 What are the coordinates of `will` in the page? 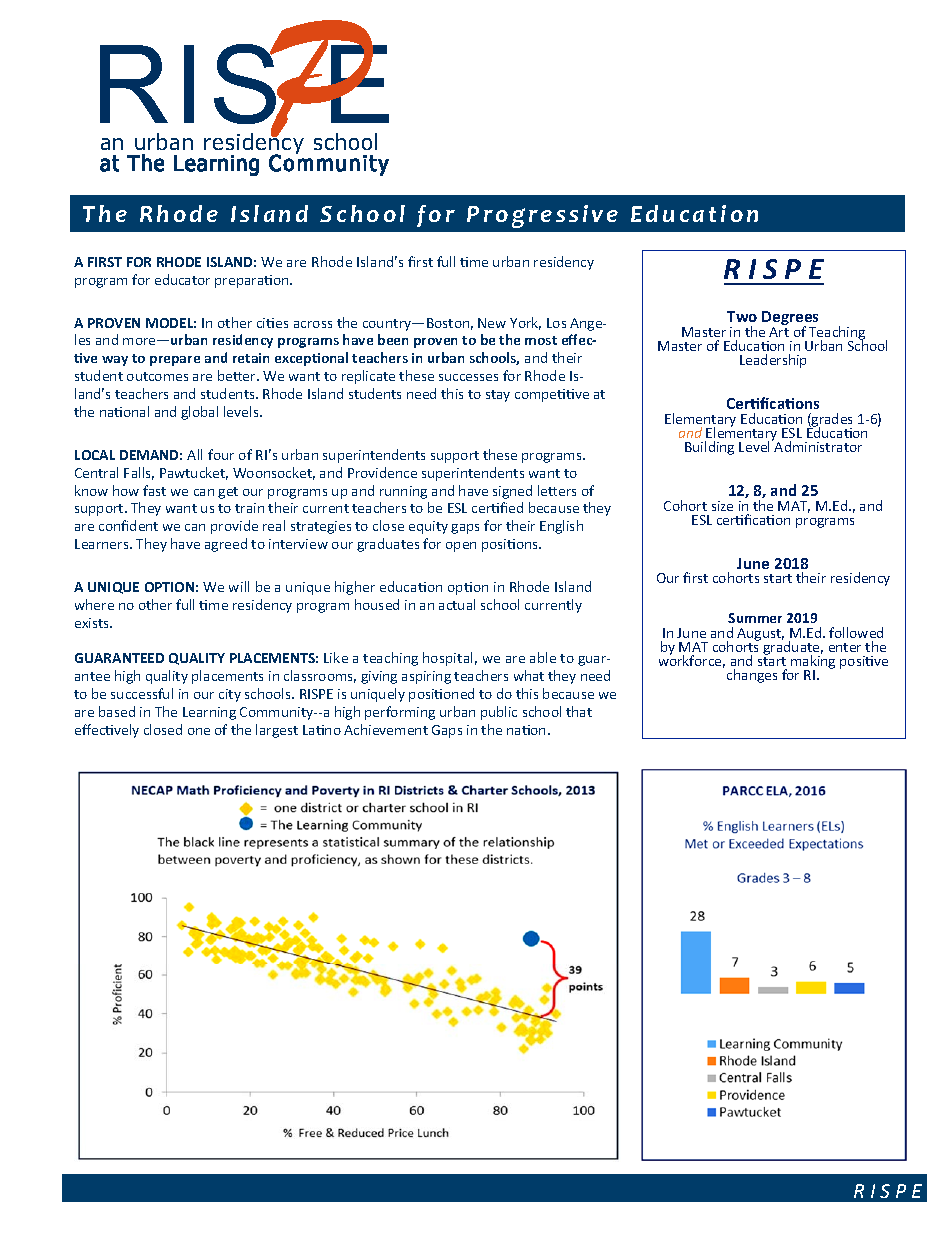 It's located at (239, 586).
